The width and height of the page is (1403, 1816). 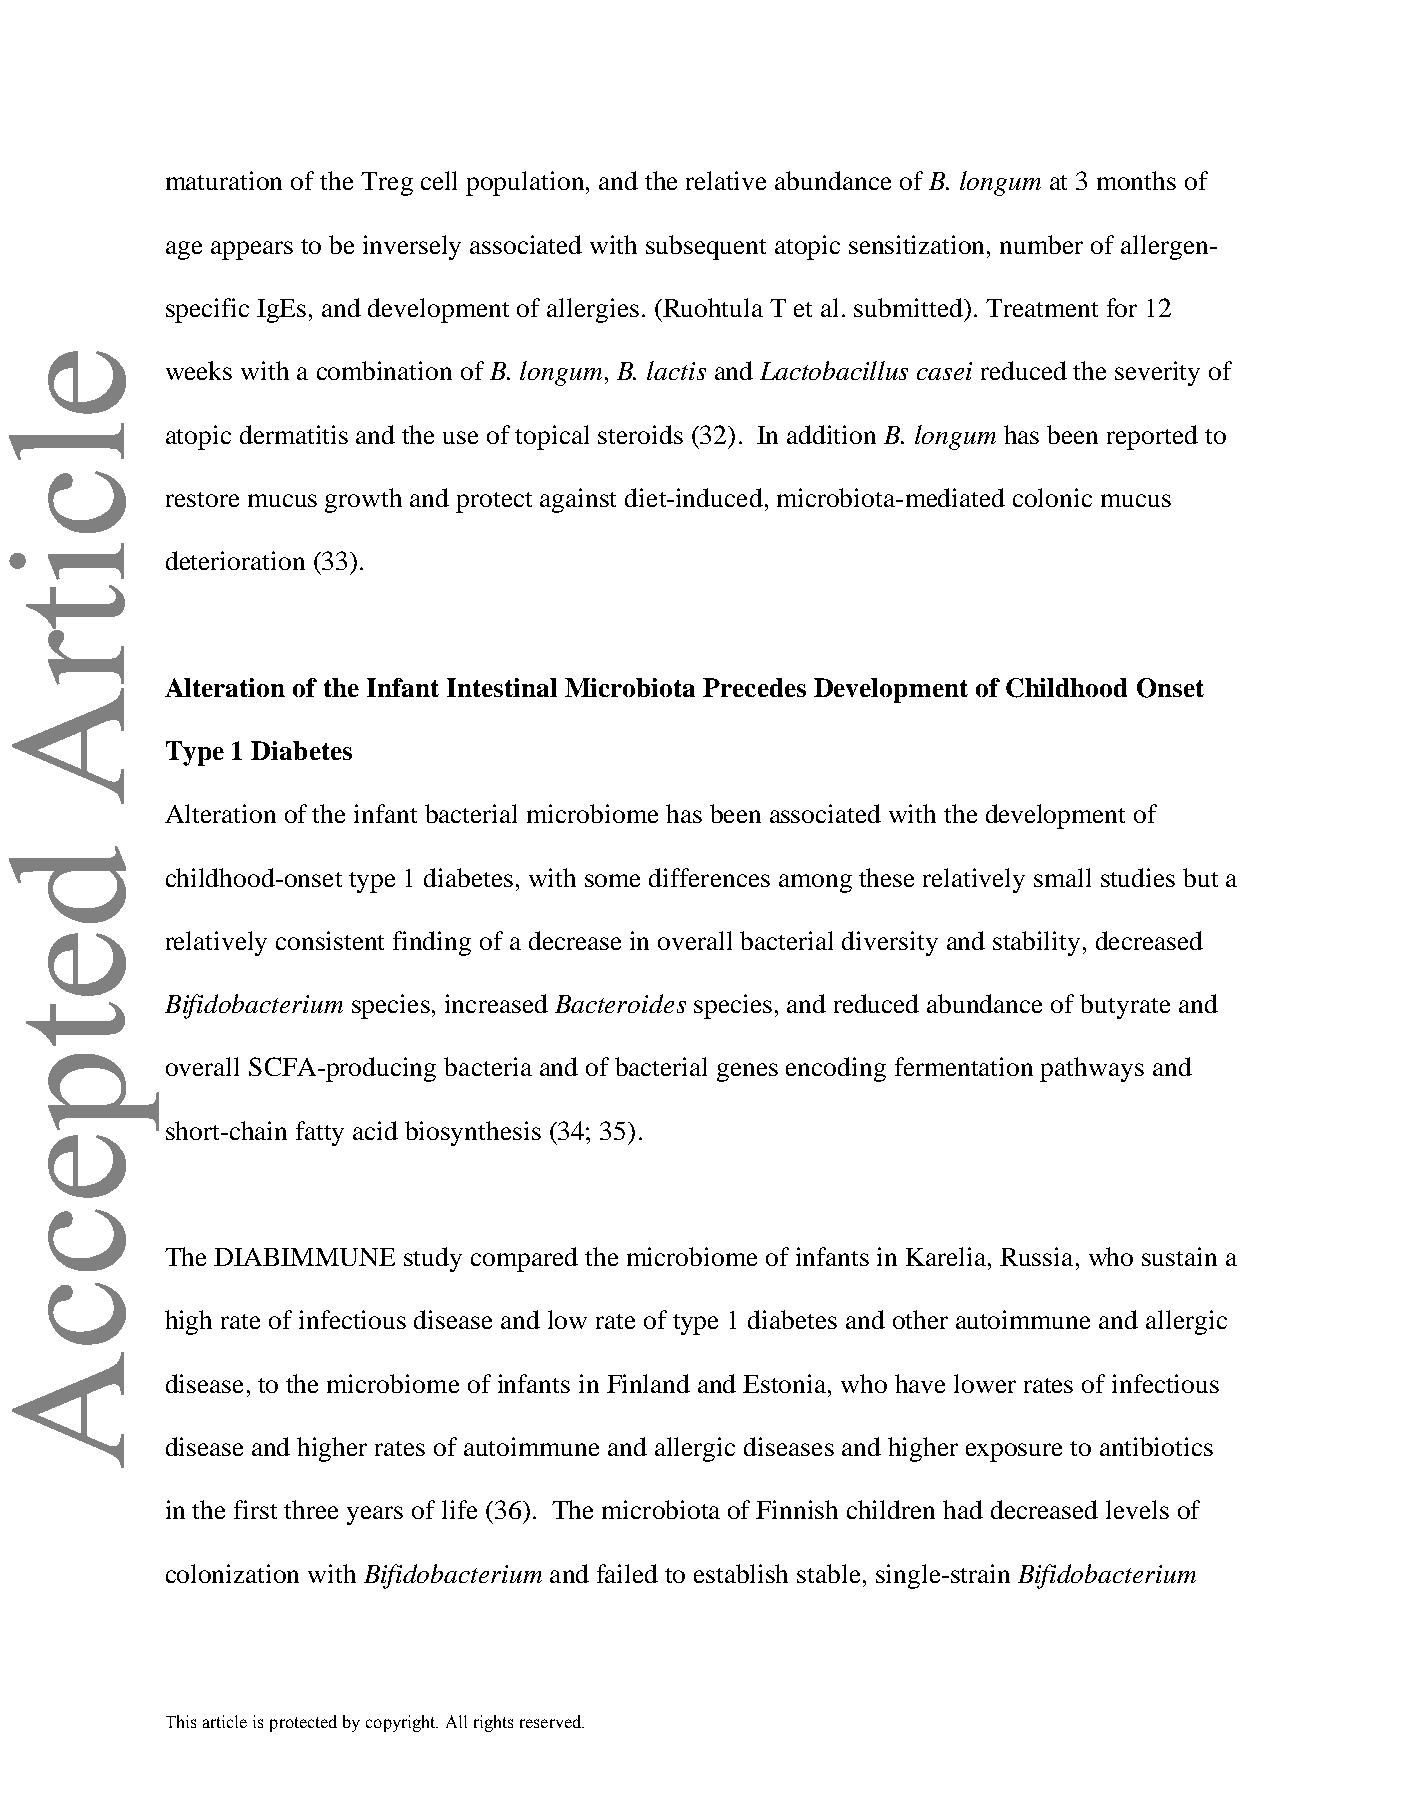 I want to click on deterioration, so click(x=235, y=560).
